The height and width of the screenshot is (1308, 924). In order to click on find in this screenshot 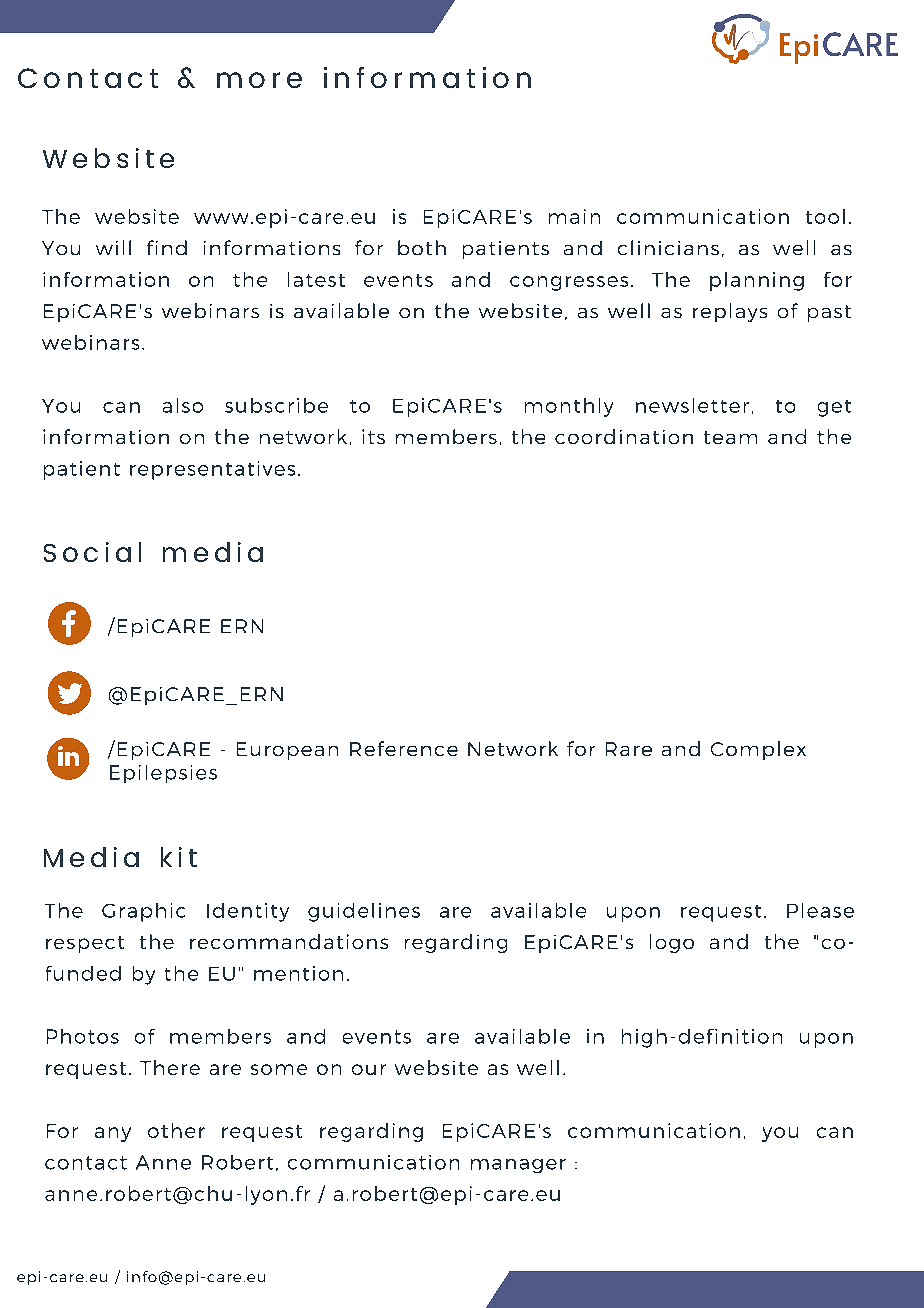, I will do `click(167, 247)`.
